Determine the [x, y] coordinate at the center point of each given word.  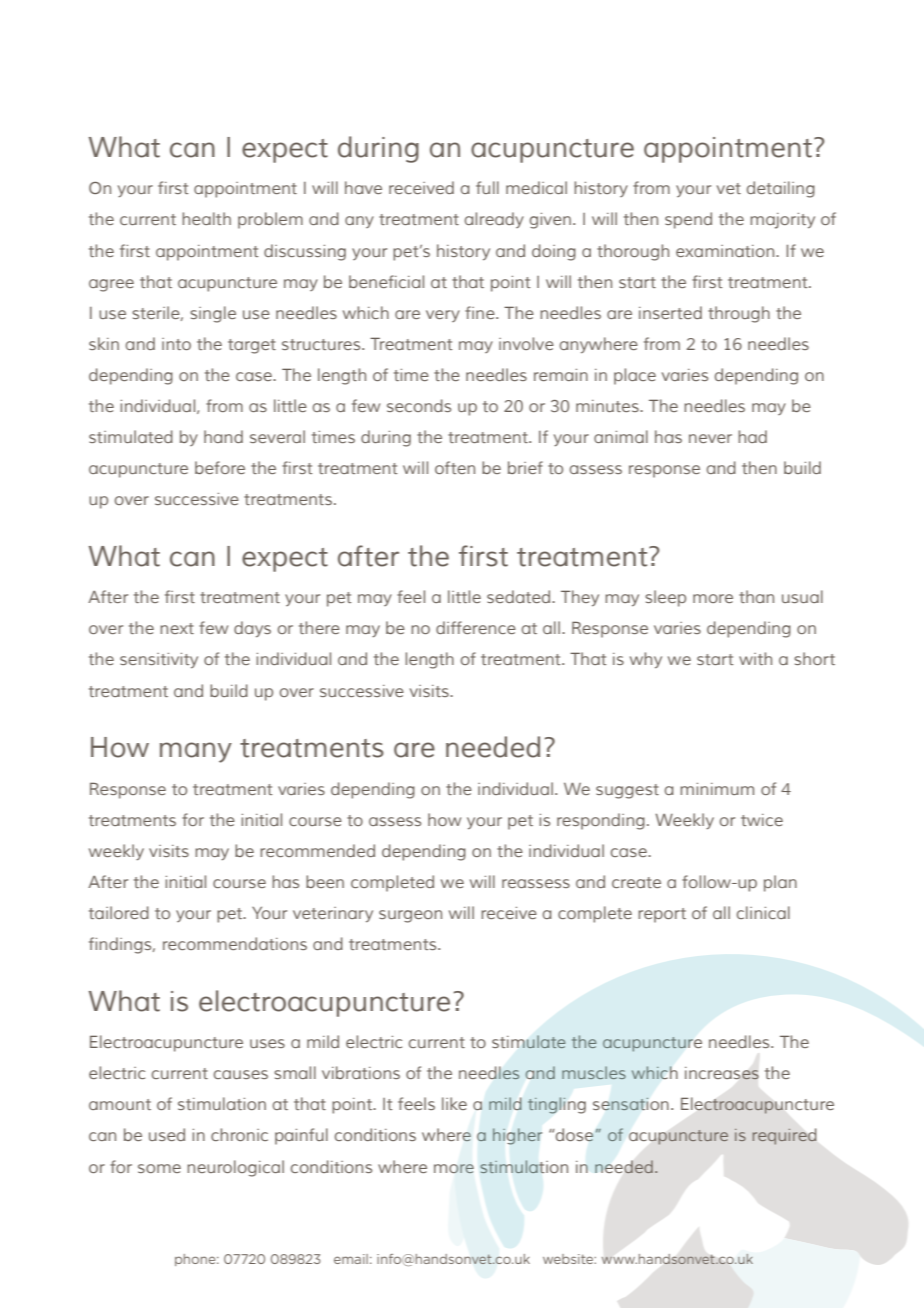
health [206, 218]
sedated [520, 596]
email [351, 1259]
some [159, 1168]
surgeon [410, 916]
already [494, 220]
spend [688, 220]
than [756, 596]
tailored [119, 912]
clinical [763, 912]
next [177, 628]
